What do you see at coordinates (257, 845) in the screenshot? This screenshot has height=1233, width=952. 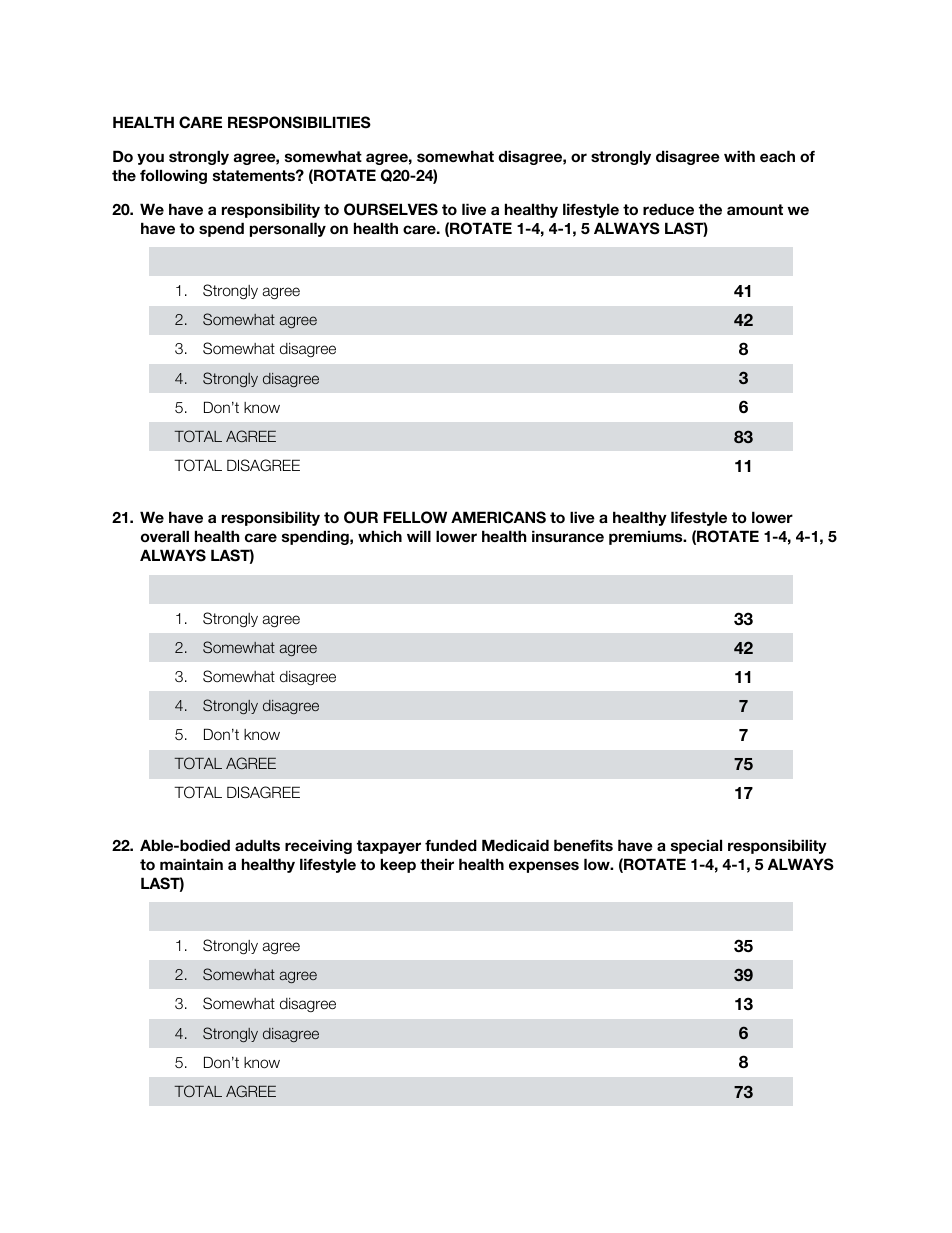 I see `adults` at bounding box center [257, 845].
